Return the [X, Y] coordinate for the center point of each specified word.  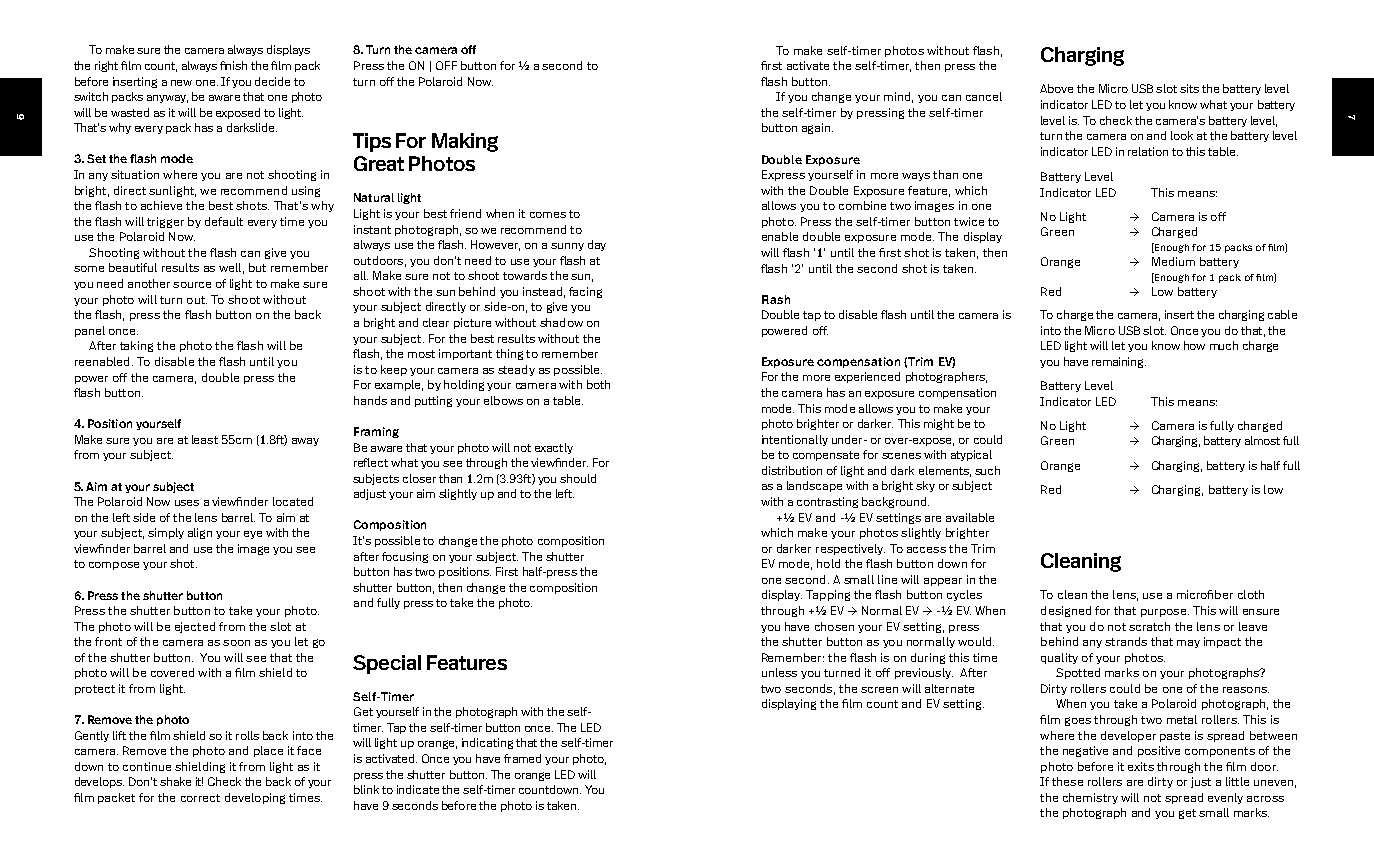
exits [1141, 766]
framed [522, 758]
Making [465, 142]
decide [272, 81]
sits [1189, 88]
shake [175, 781]
